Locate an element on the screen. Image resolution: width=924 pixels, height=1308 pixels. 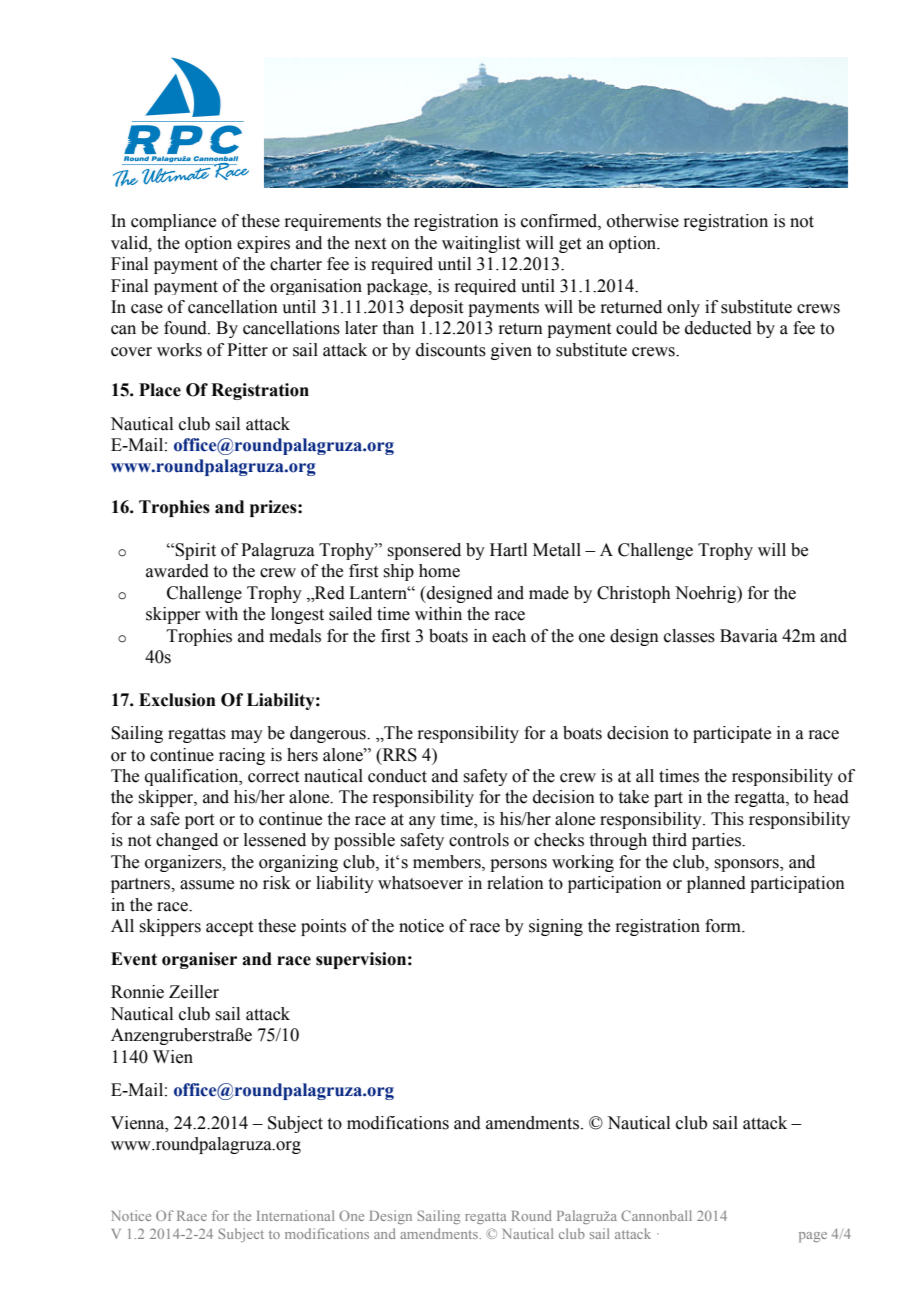
Cannonball is located at coordinates (656, 1215).
